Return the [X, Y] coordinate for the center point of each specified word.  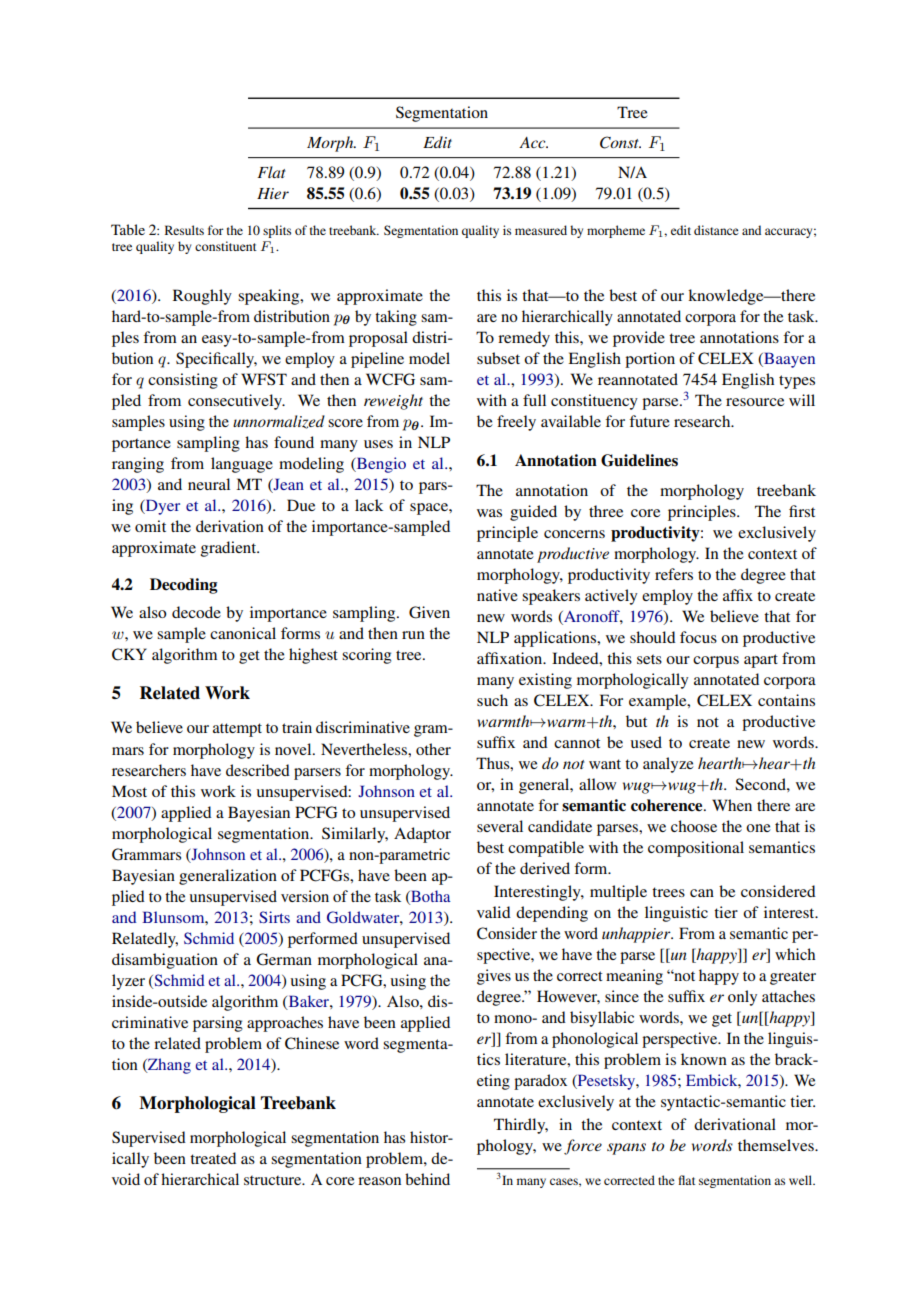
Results [184, 230]
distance [716, 230]
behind [427, 1179]
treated [213, 1158]
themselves [777, 1145]
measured [541, 230]
